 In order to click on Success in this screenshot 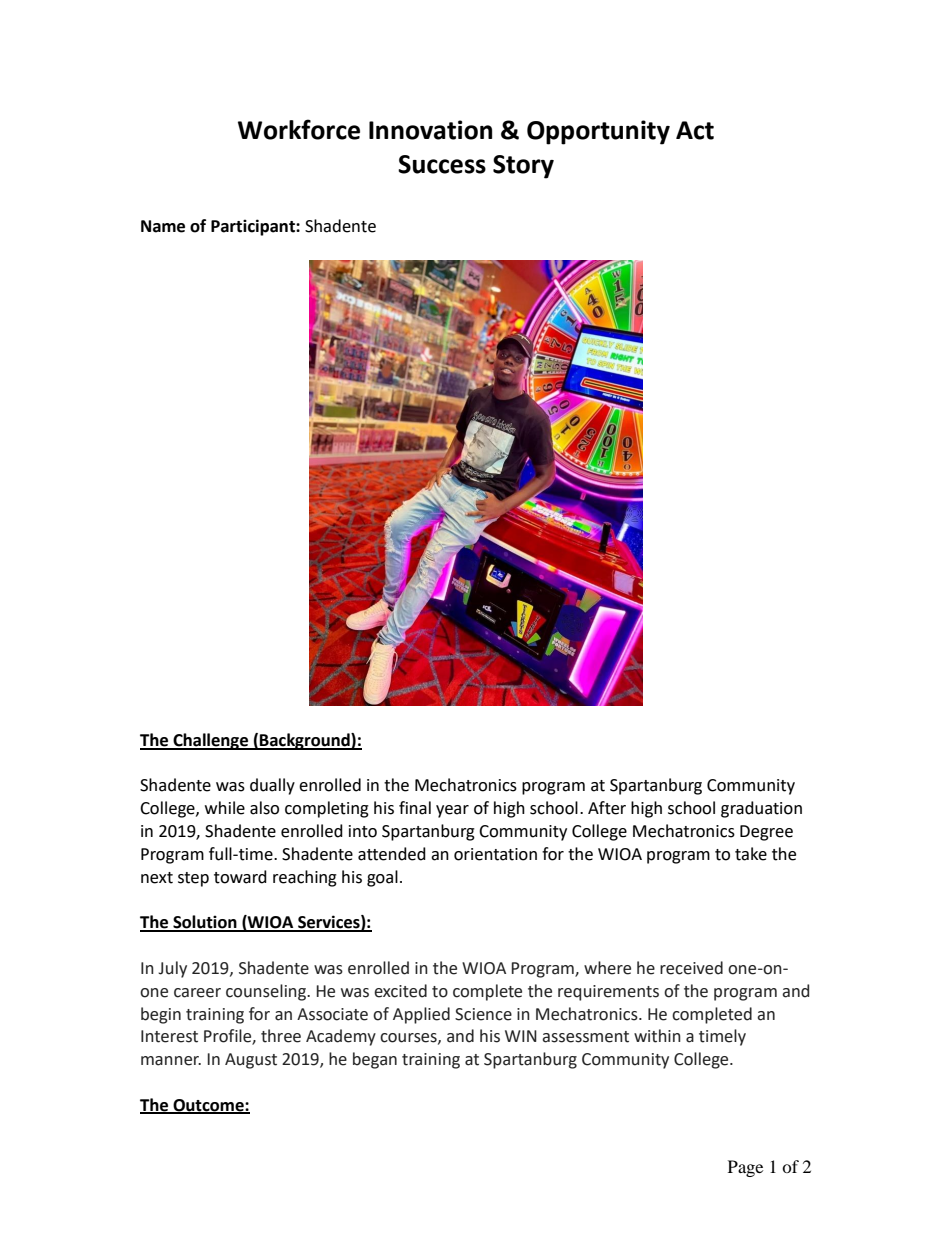, I will do `click(442, 164)`.
